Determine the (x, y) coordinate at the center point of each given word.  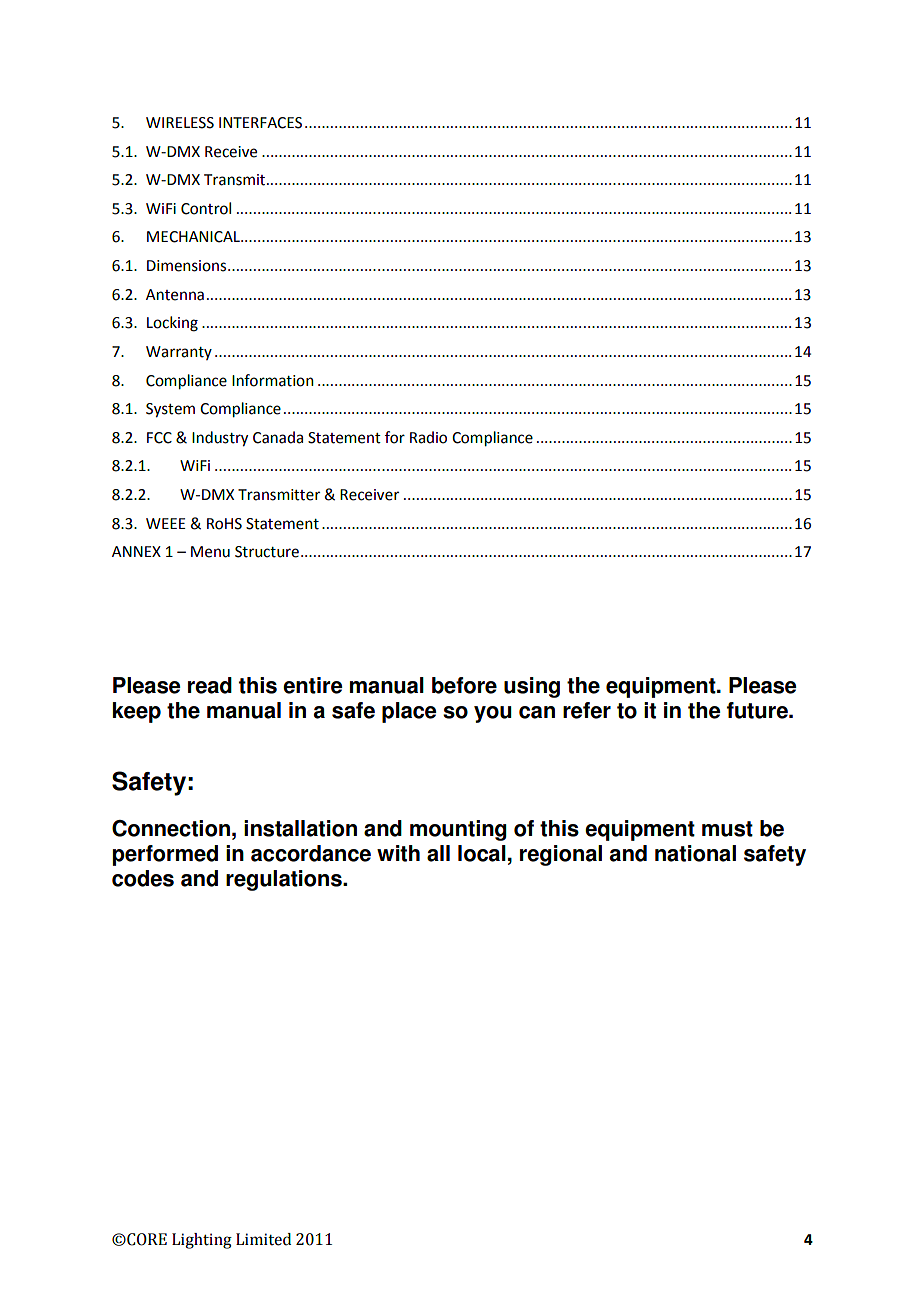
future (758, 710)
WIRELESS (180, 123)
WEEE (166, 523)
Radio (428, 437)
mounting (458, 830)
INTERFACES (260, 123)
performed (165, 855)
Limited (263, 1239)
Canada (278, 437)
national (695, 853)
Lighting (202, 1241)
